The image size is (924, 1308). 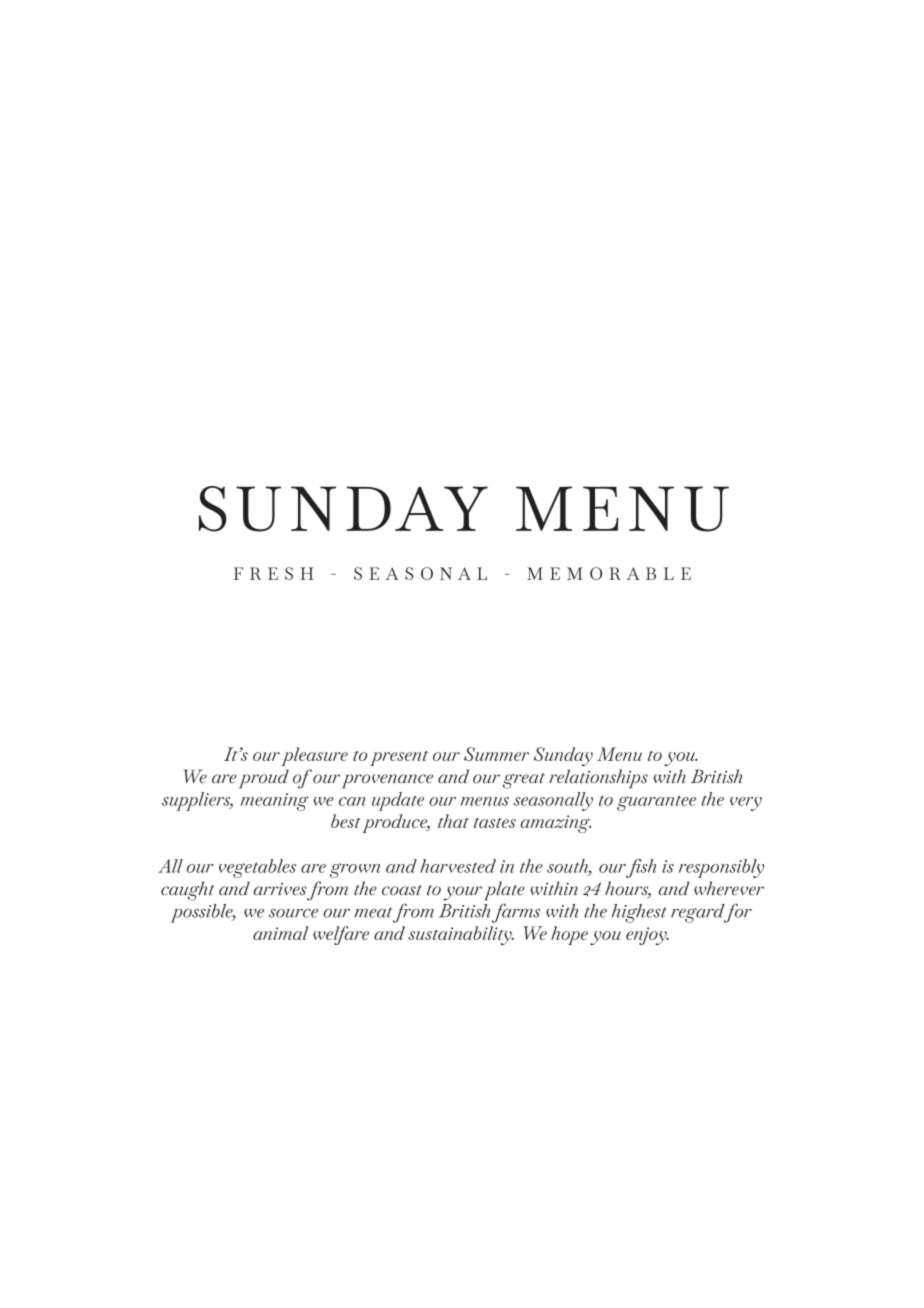 What do you see at coordinates (280, 933) in the screenshot?
I see `animal` at bounding box center [280, 933].
